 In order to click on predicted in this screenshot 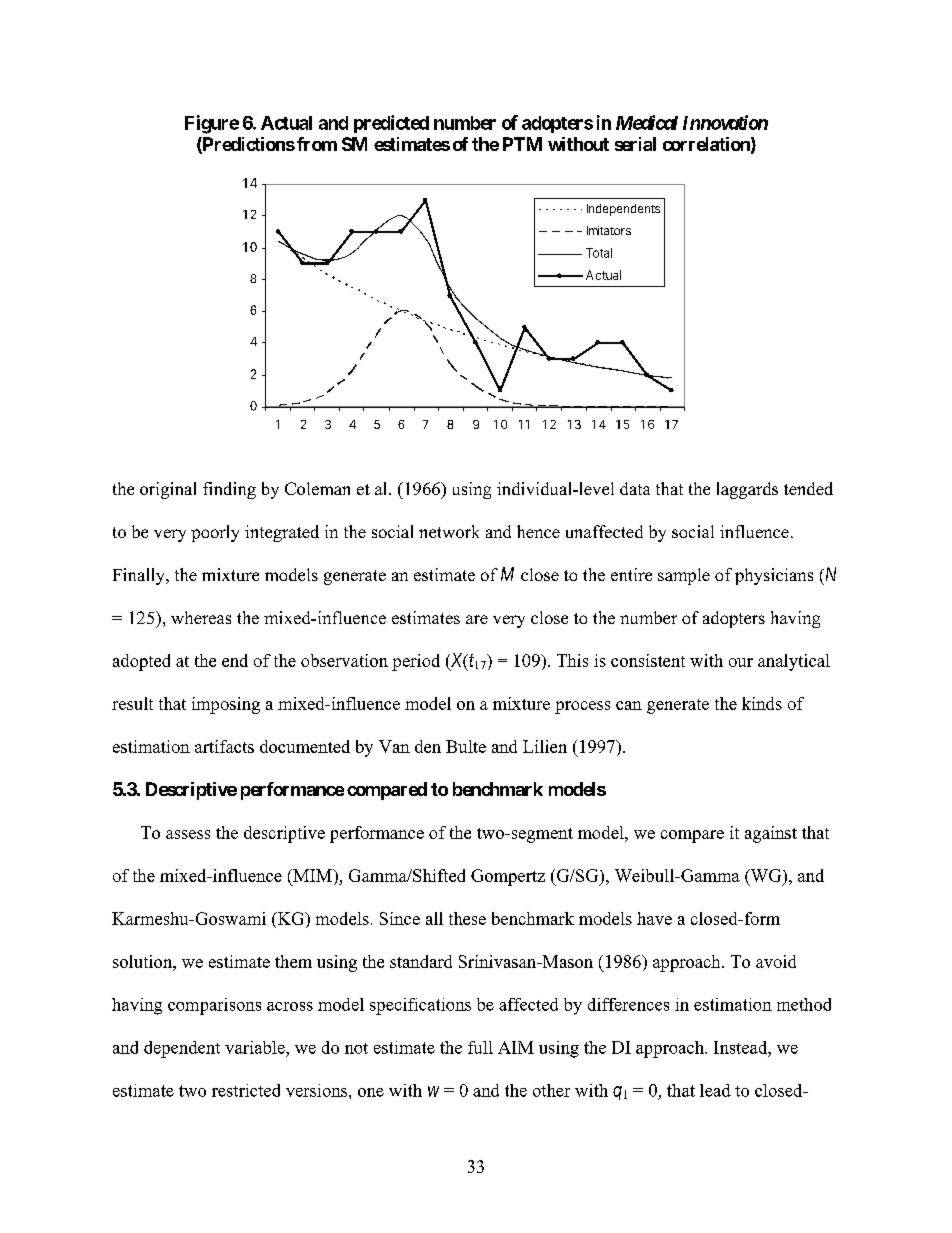, I will do `click(391, 124)`.
